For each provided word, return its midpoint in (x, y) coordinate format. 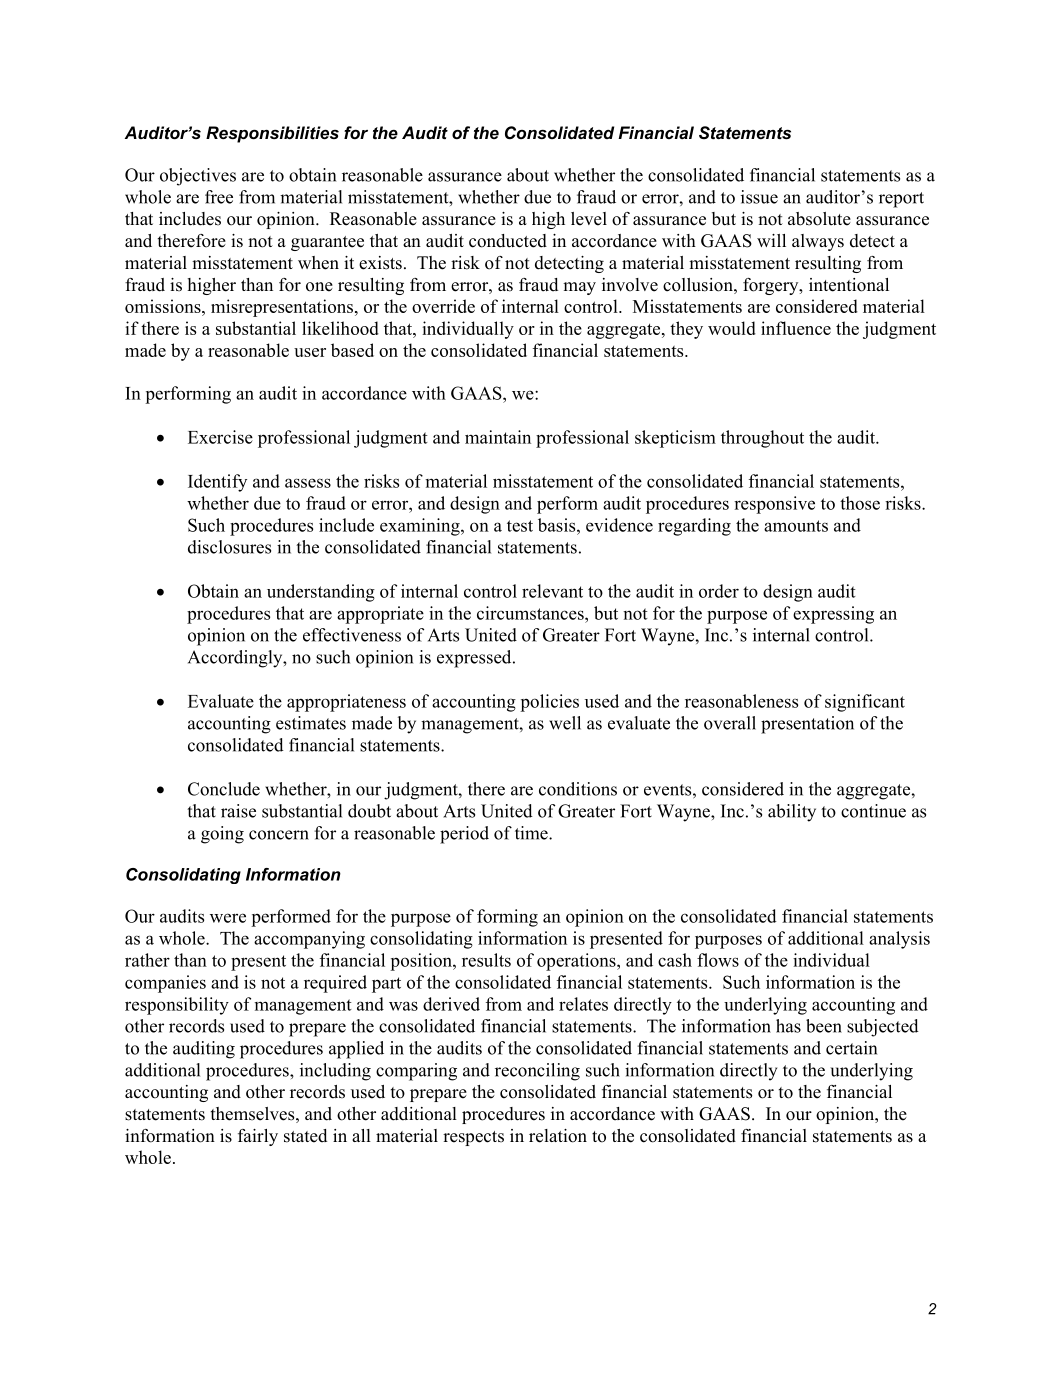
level (589, 219)
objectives (198, 177)
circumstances (531, 613)
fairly (258, 1137)
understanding (321, 593)
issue (759, 197)
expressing (833, 615)
